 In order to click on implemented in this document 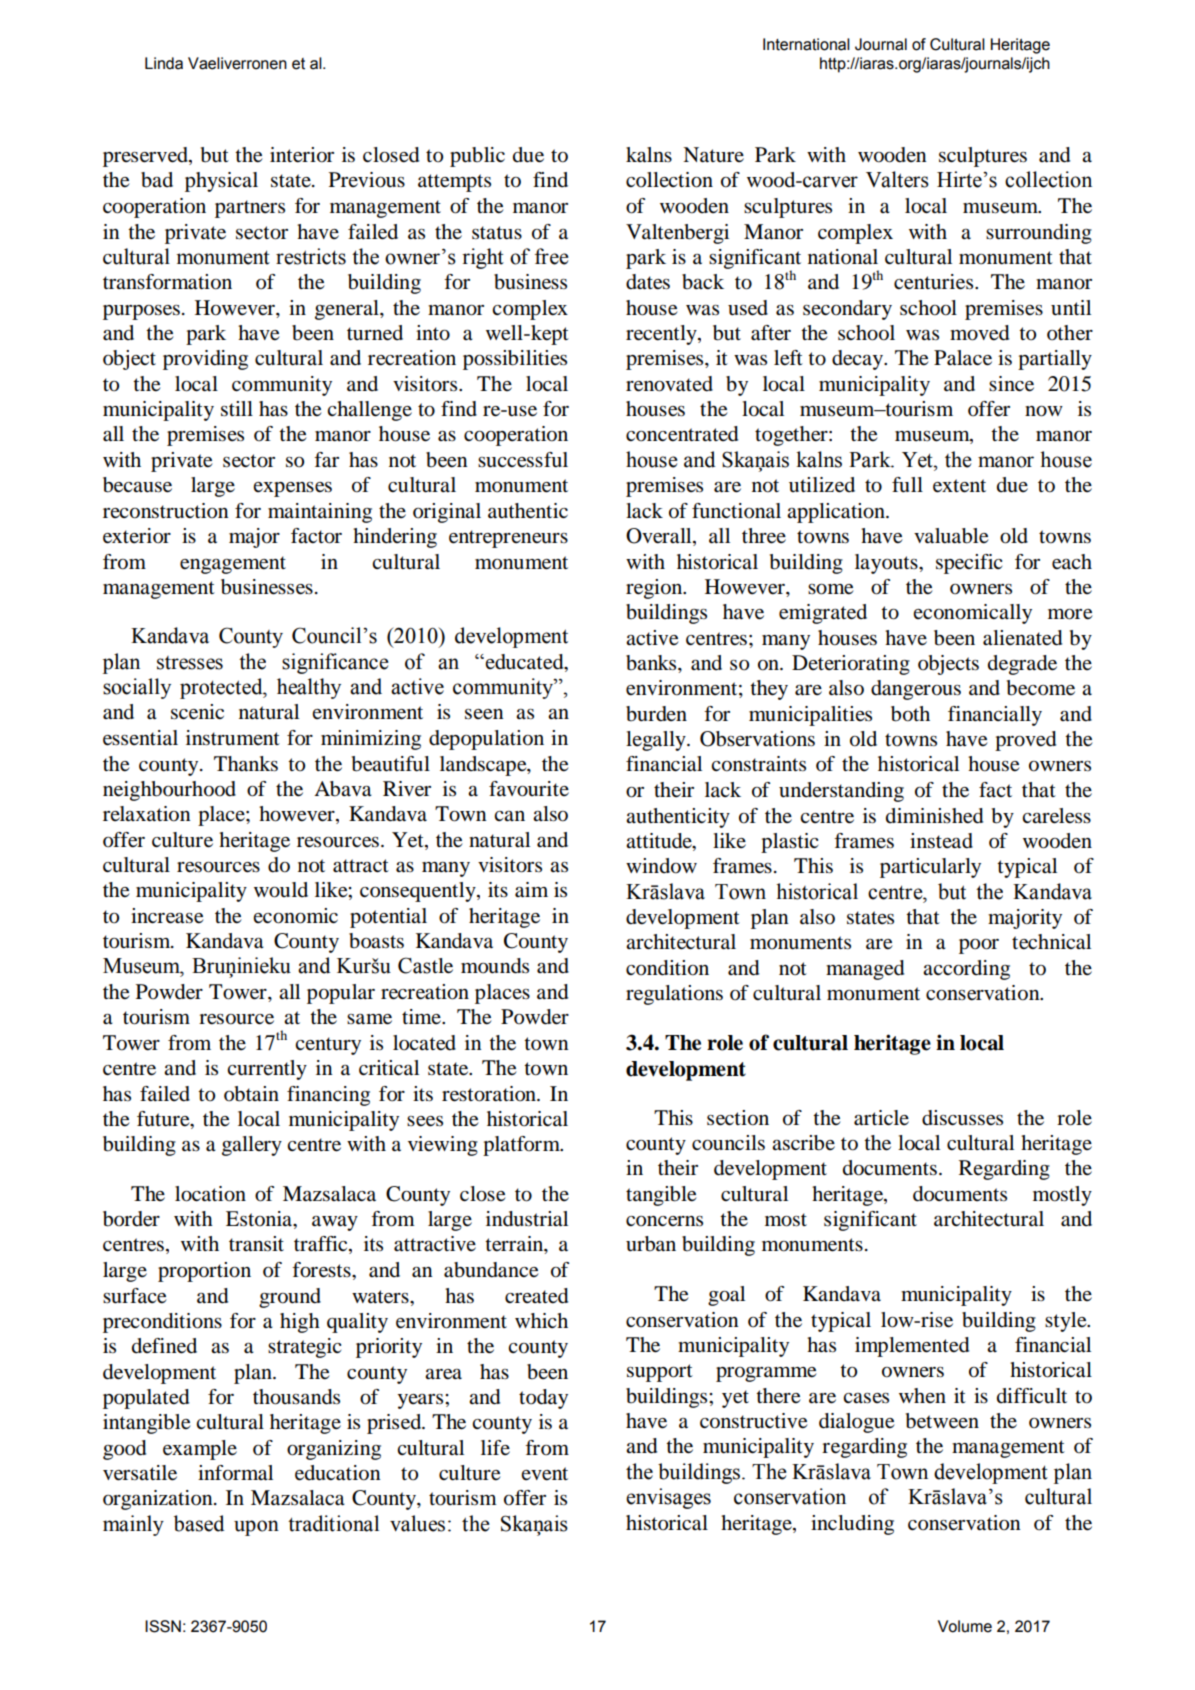, I will do `click(912, 1347)`.
